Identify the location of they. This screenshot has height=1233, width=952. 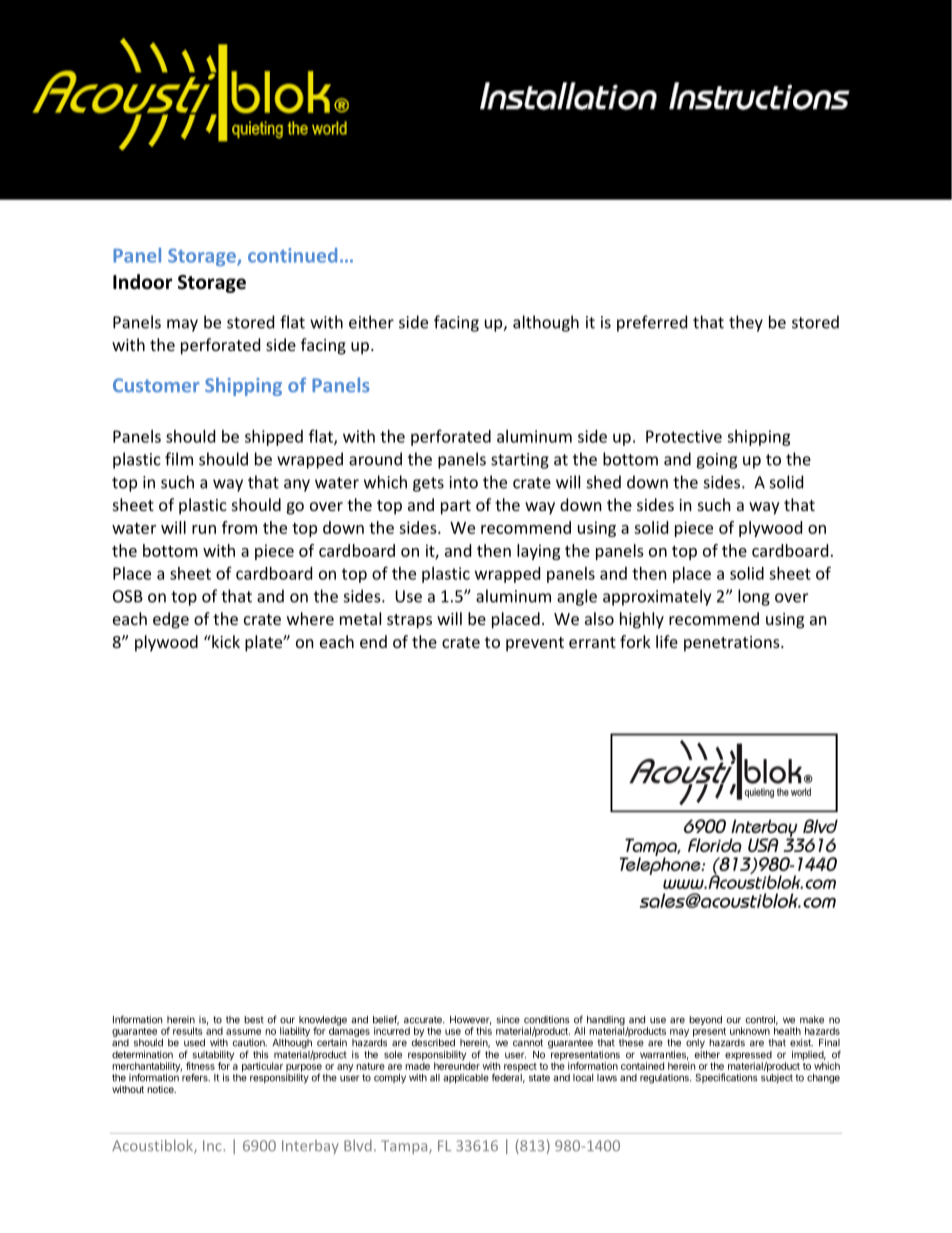
(746, 323).
